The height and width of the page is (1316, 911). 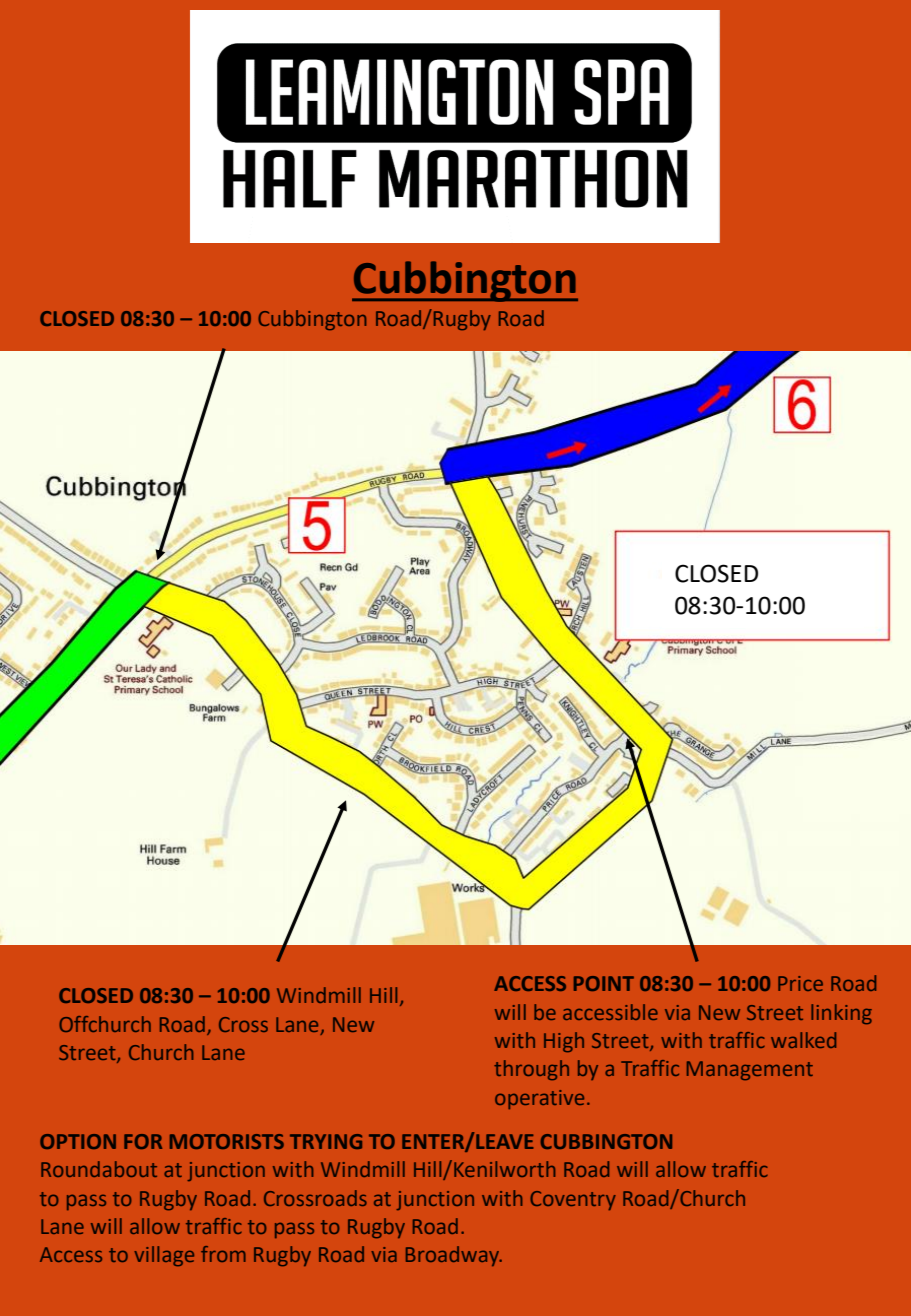 What do you see at coordinates (99, 1169) in the page?
I see `Roundabout` at bounding box center [99, 1169].
